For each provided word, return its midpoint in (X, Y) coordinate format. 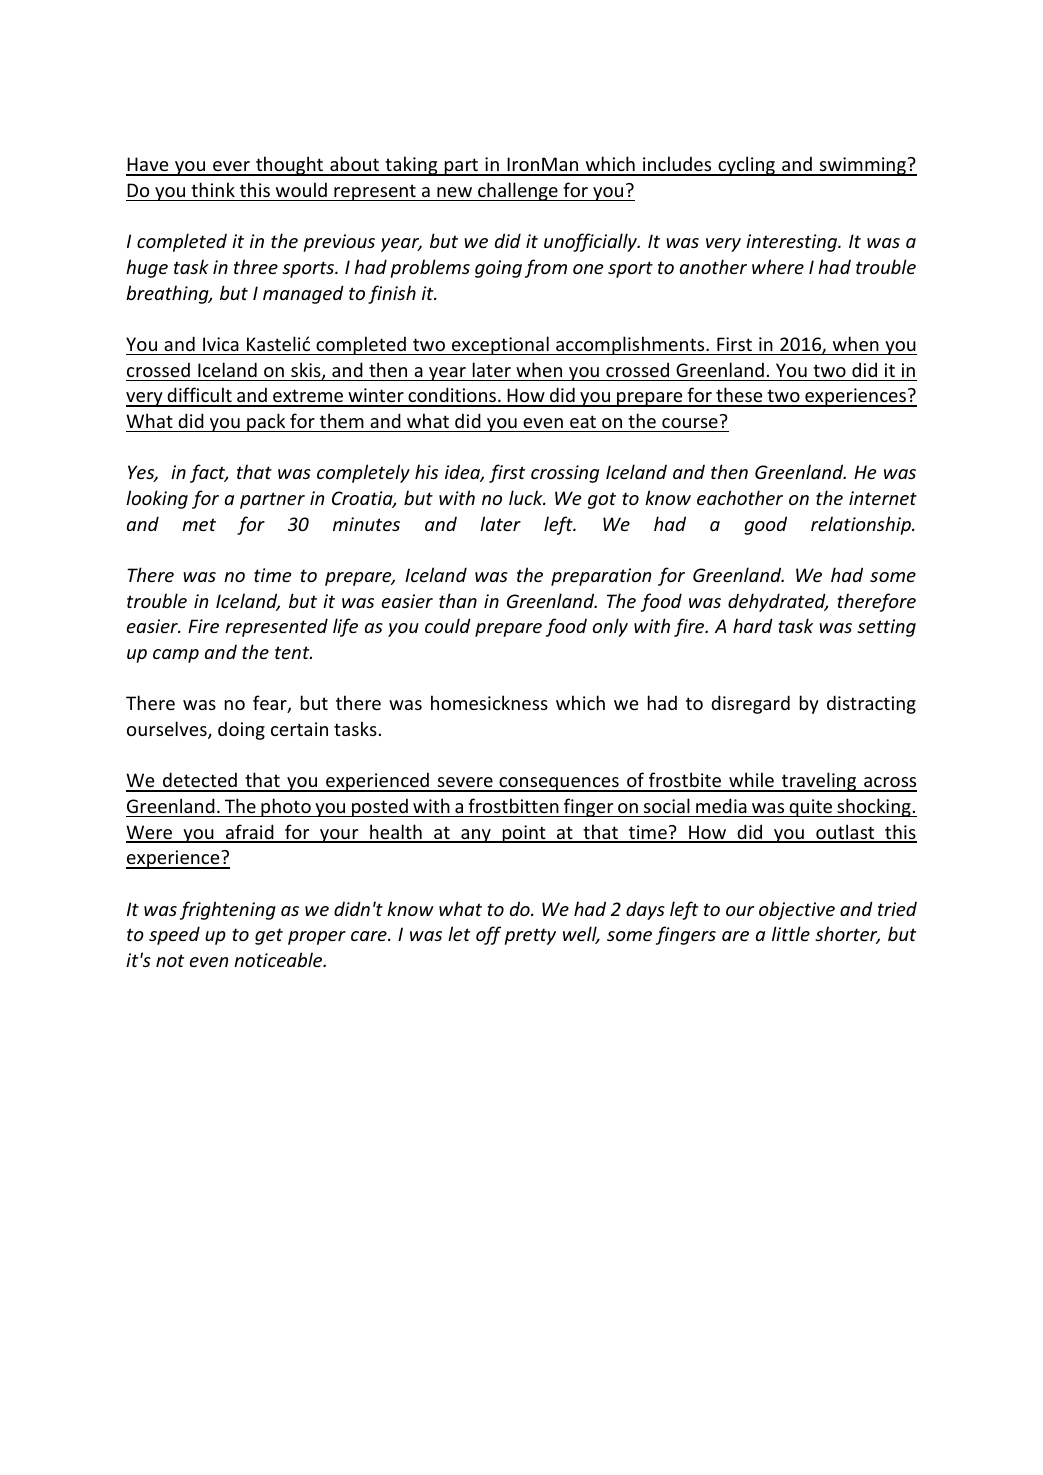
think (213, 189)
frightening (228, 910)
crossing (565, 474)
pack (266, 422)
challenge (518, 191)
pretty (530, 936)
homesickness (489, 702)
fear (271, 704)
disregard (750, 704)
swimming (862, 166)
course (690, 423)
